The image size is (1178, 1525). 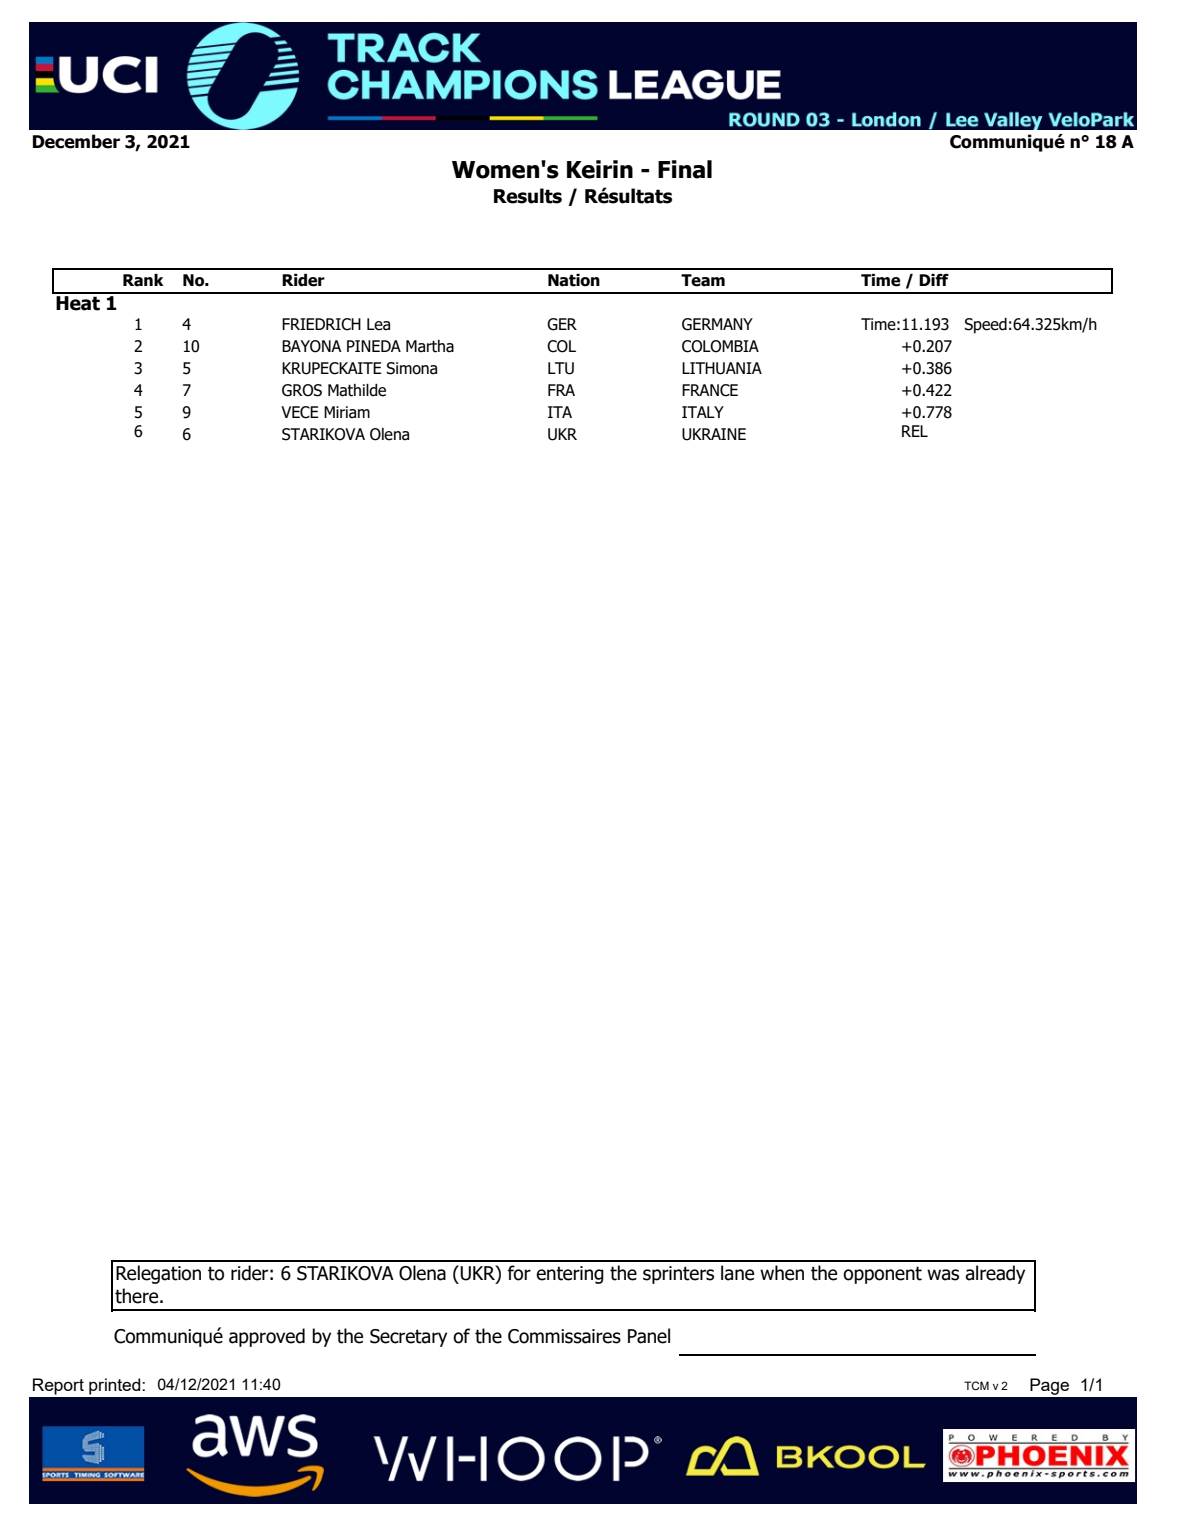 What do you see at coordinates (519, 1273) in the screenshot?
I see `for` at bounding box center [519, 1273].
